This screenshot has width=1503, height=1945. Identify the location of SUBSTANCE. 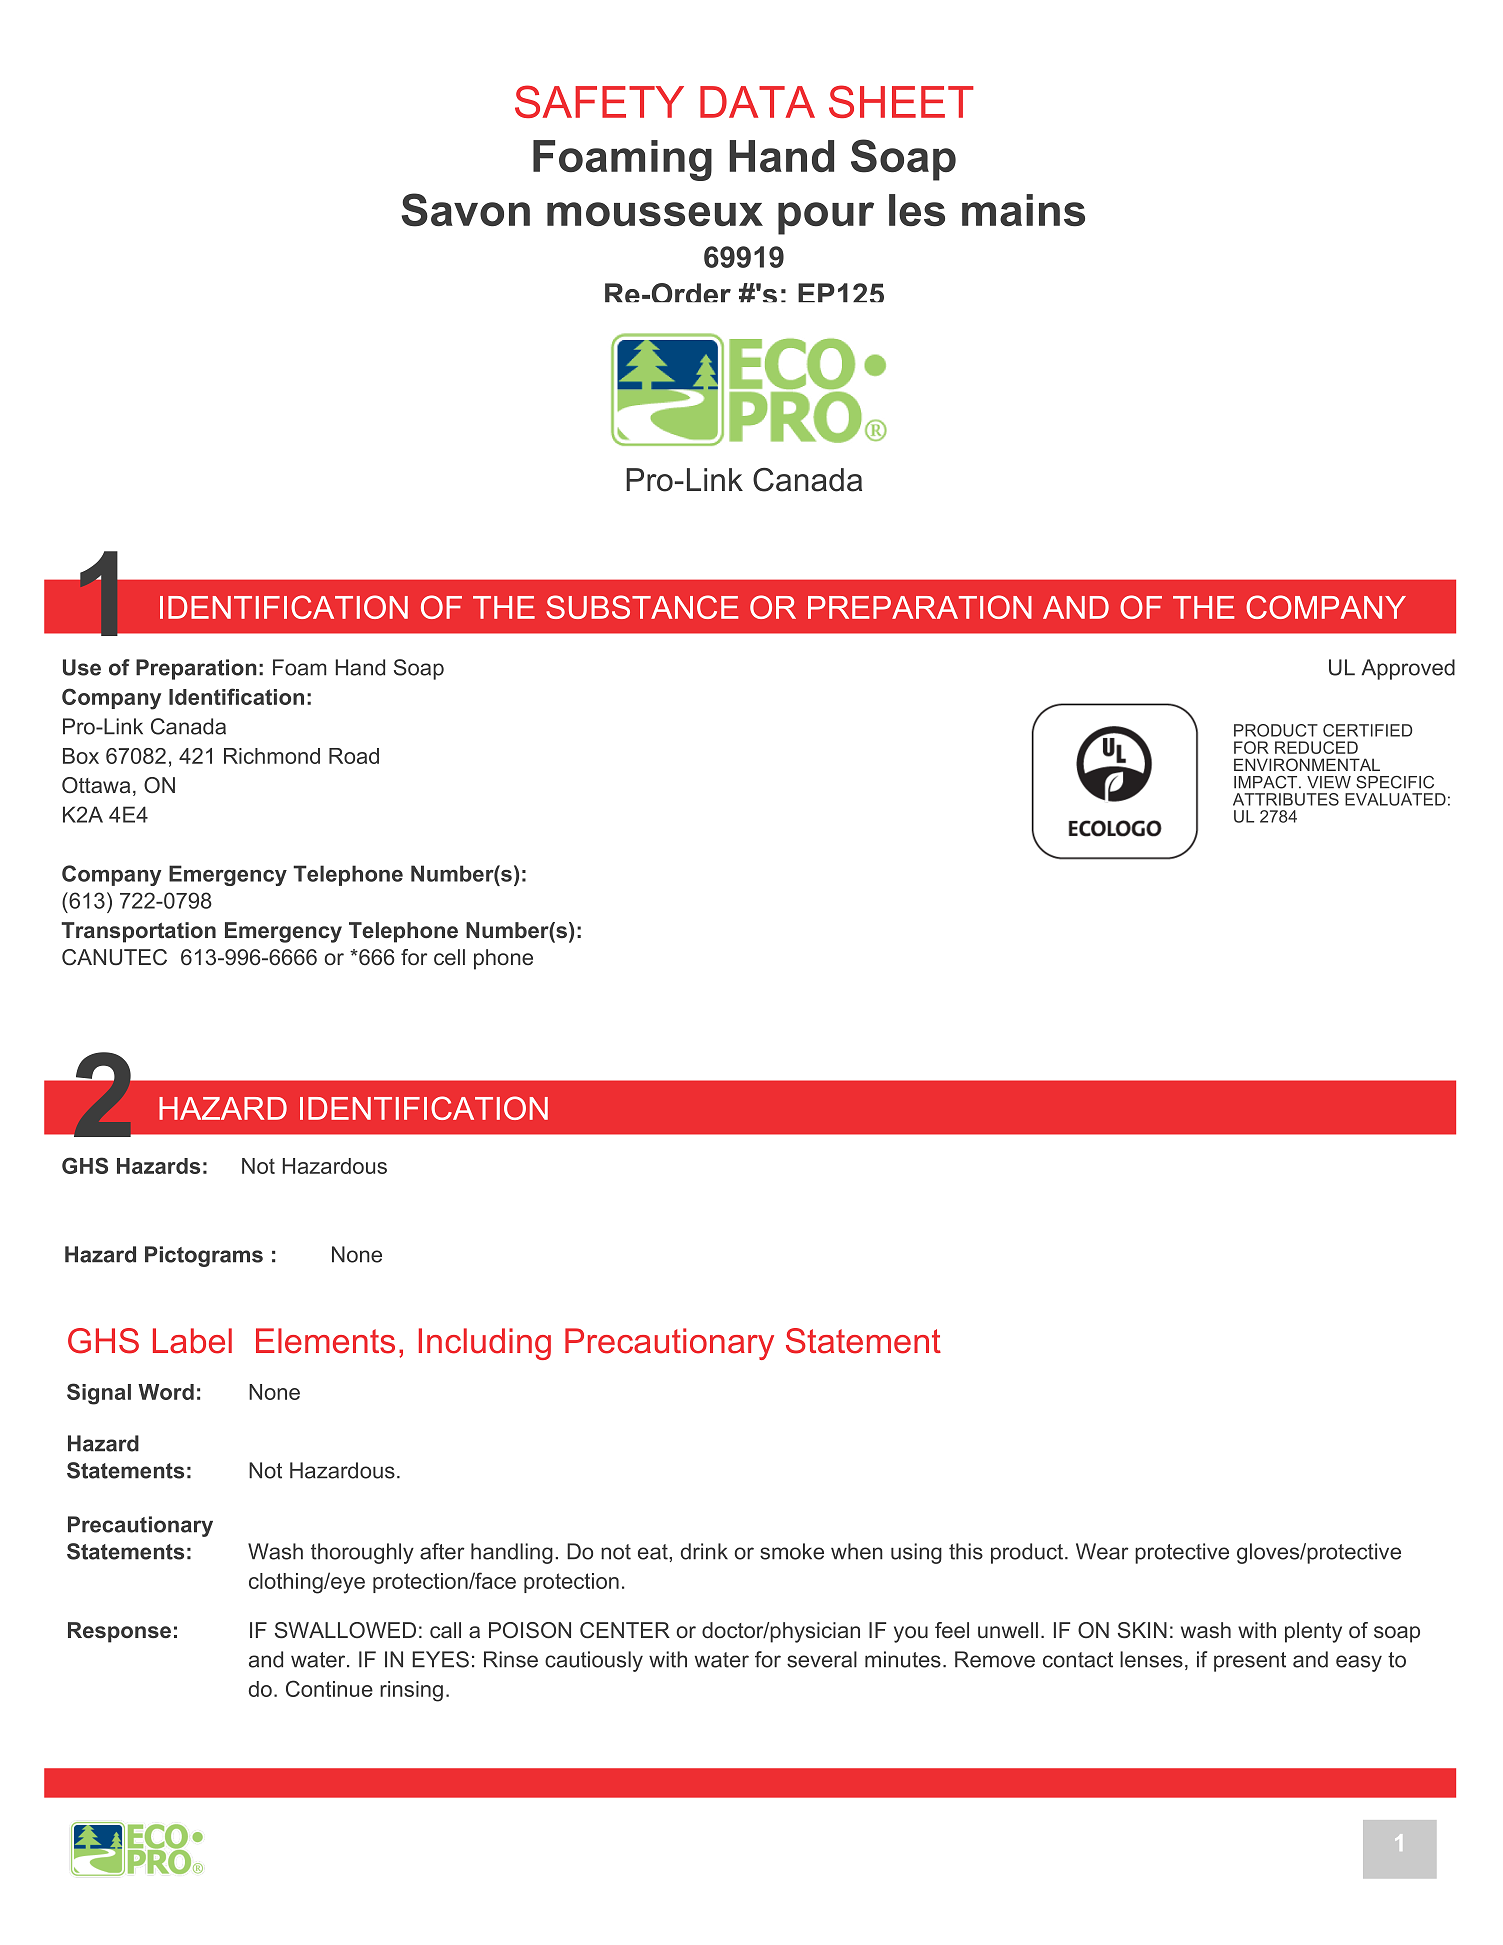
(642, 607).
